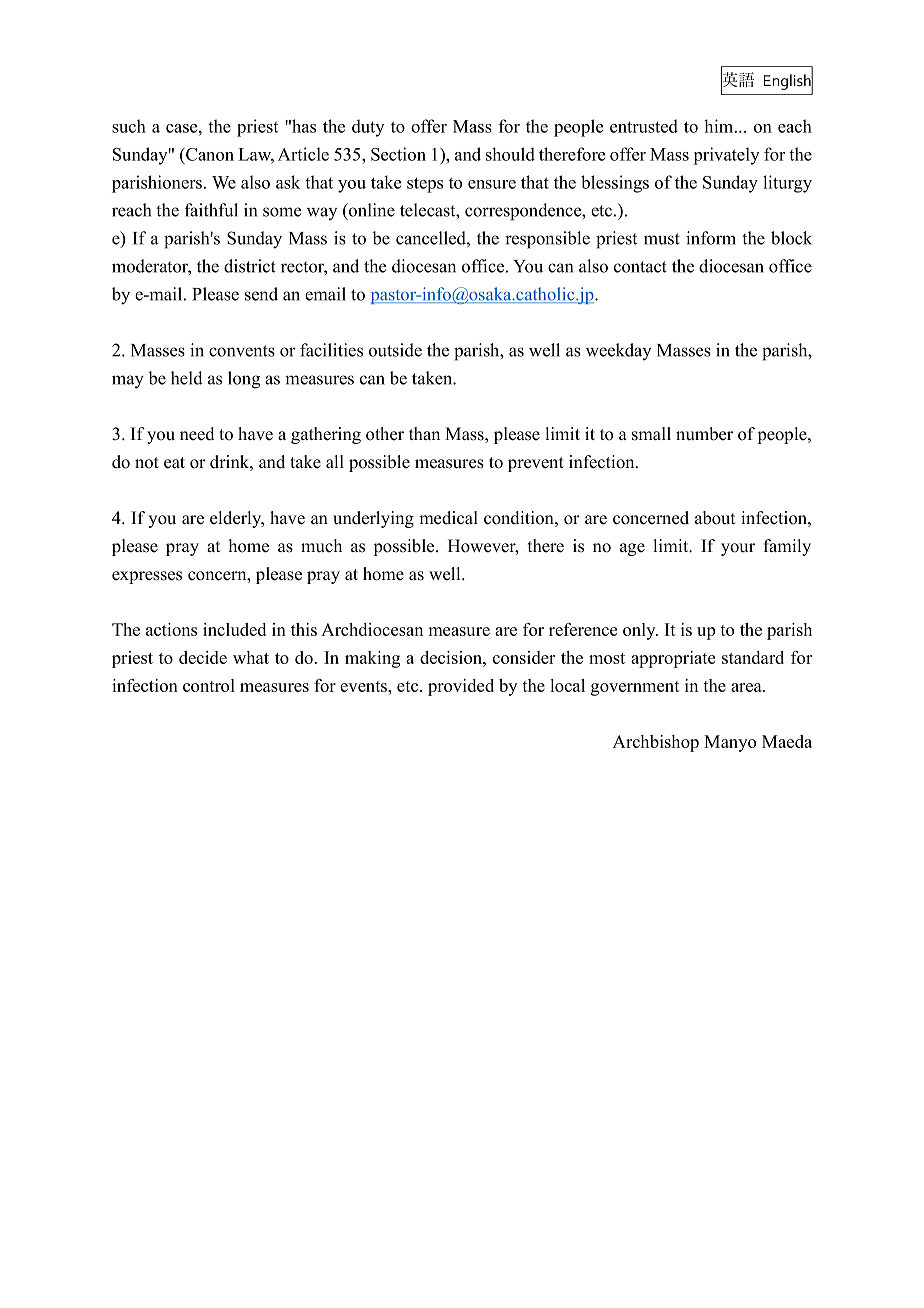 The image size is (924, 1308). I want to click on your, so click(738, 549).
